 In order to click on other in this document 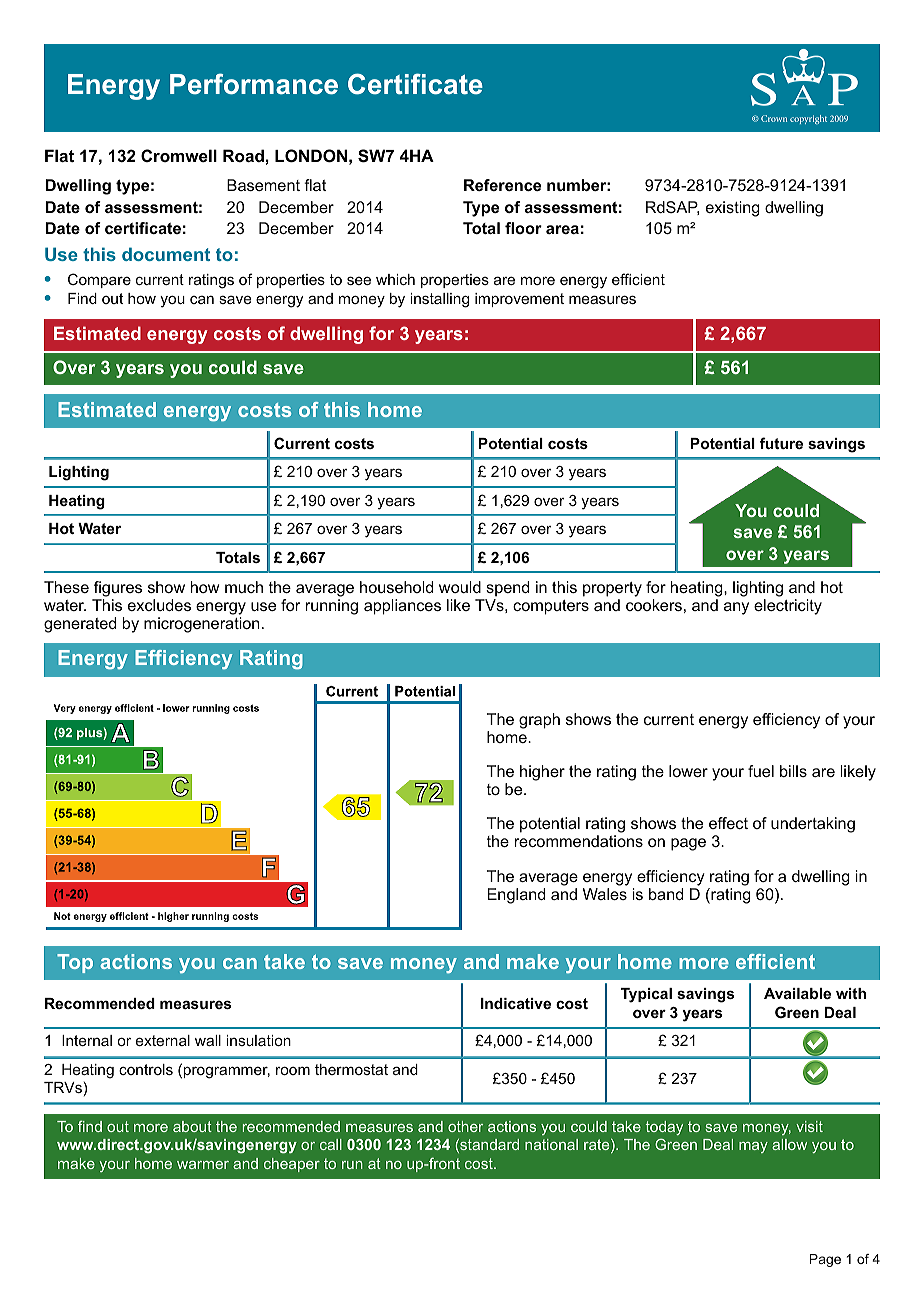, I will do `click(465, 1126)`.
